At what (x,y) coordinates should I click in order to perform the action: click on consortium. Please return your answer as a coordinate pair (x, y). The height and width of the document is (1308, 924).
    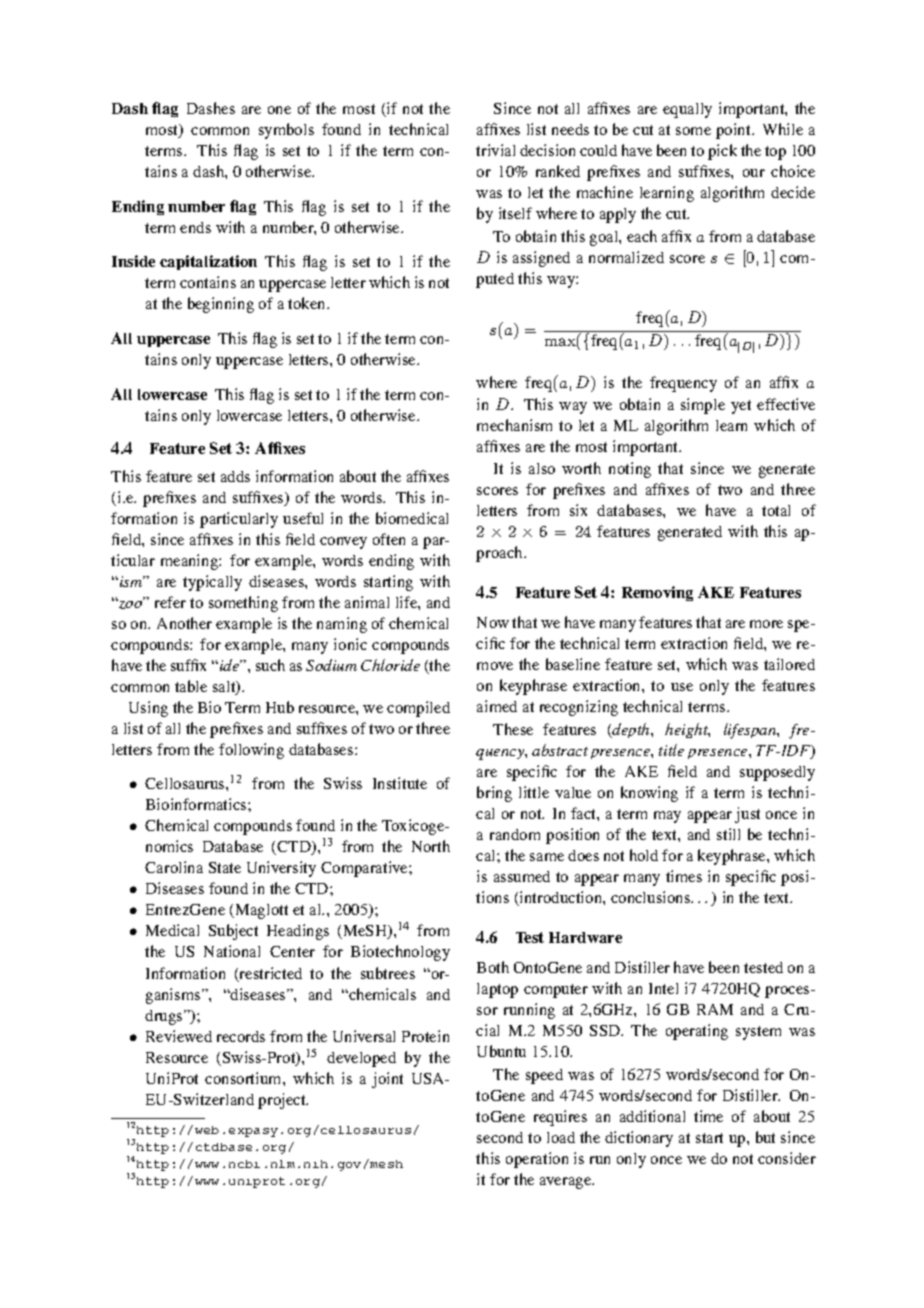
    Looking at the image, I should click on (244, 1078).
